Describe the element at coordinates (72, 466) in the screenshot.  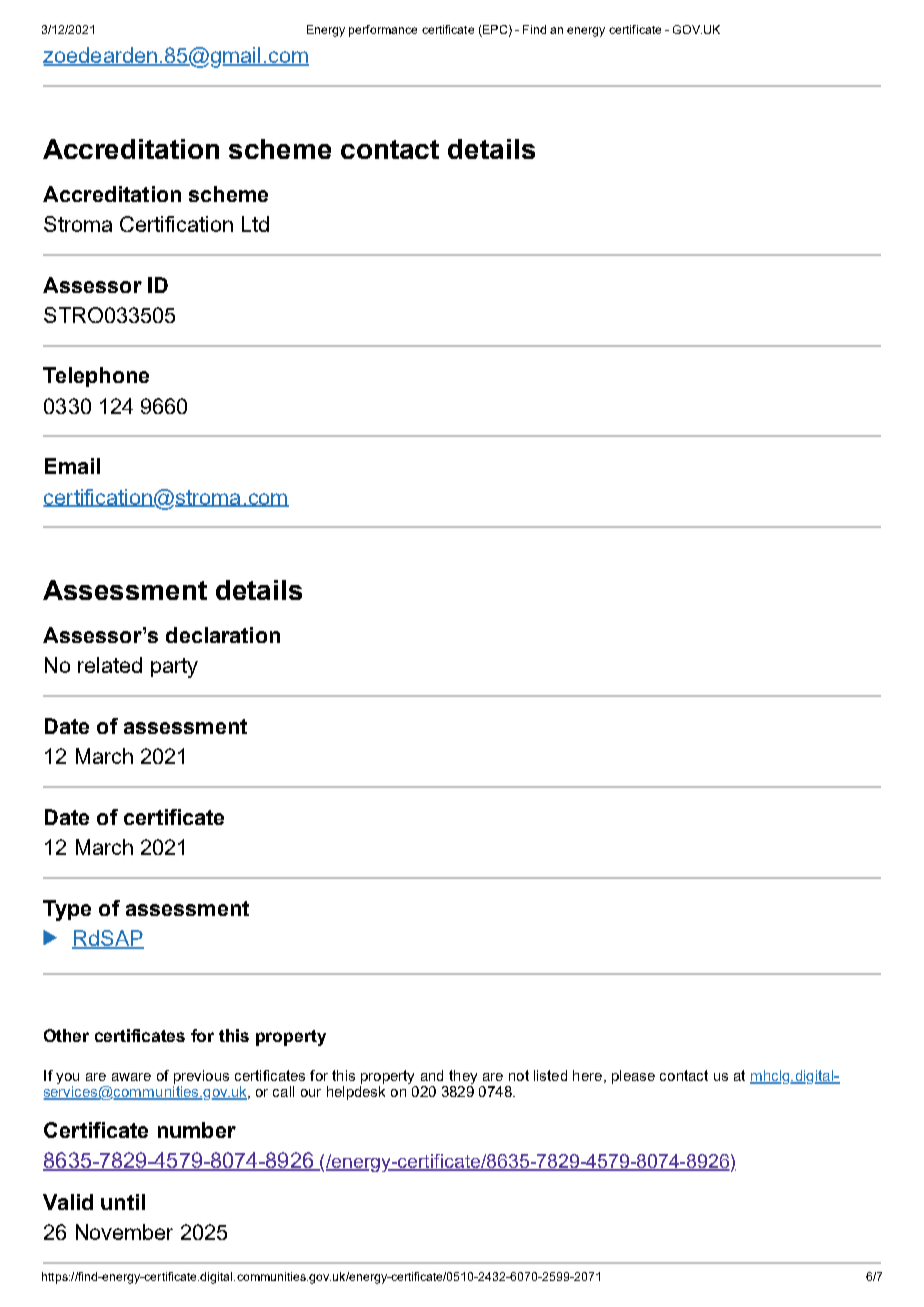
I see `Email` at that location.
